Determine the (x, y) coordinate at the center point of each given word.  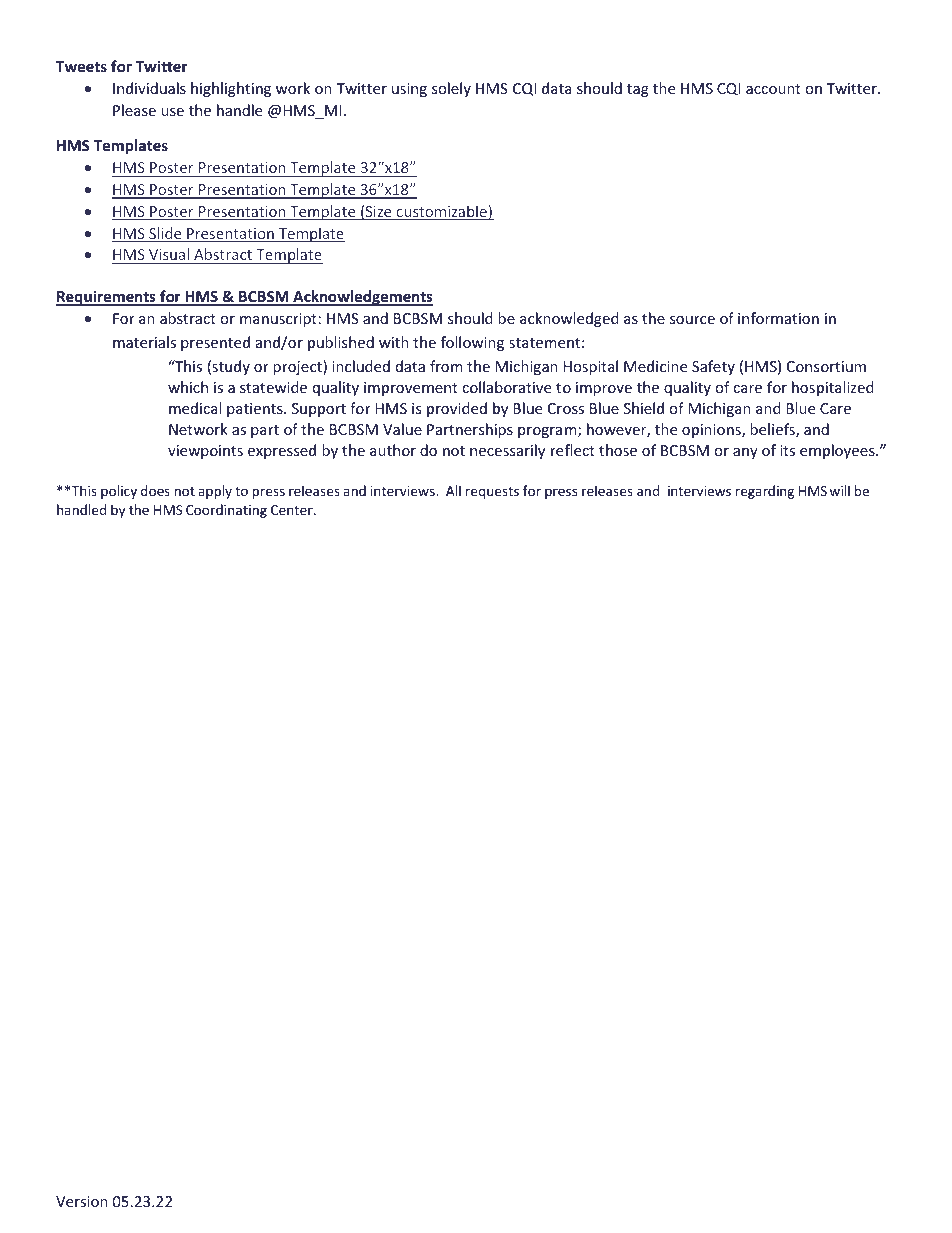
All (453, 490)
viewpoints (205, 452)
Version (82, 1201)
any (745, 453)
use (172, 112)
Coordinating (226, 511)
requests (492, 493)
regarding (765, 492)
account (773, 89)
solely (451, 89)
